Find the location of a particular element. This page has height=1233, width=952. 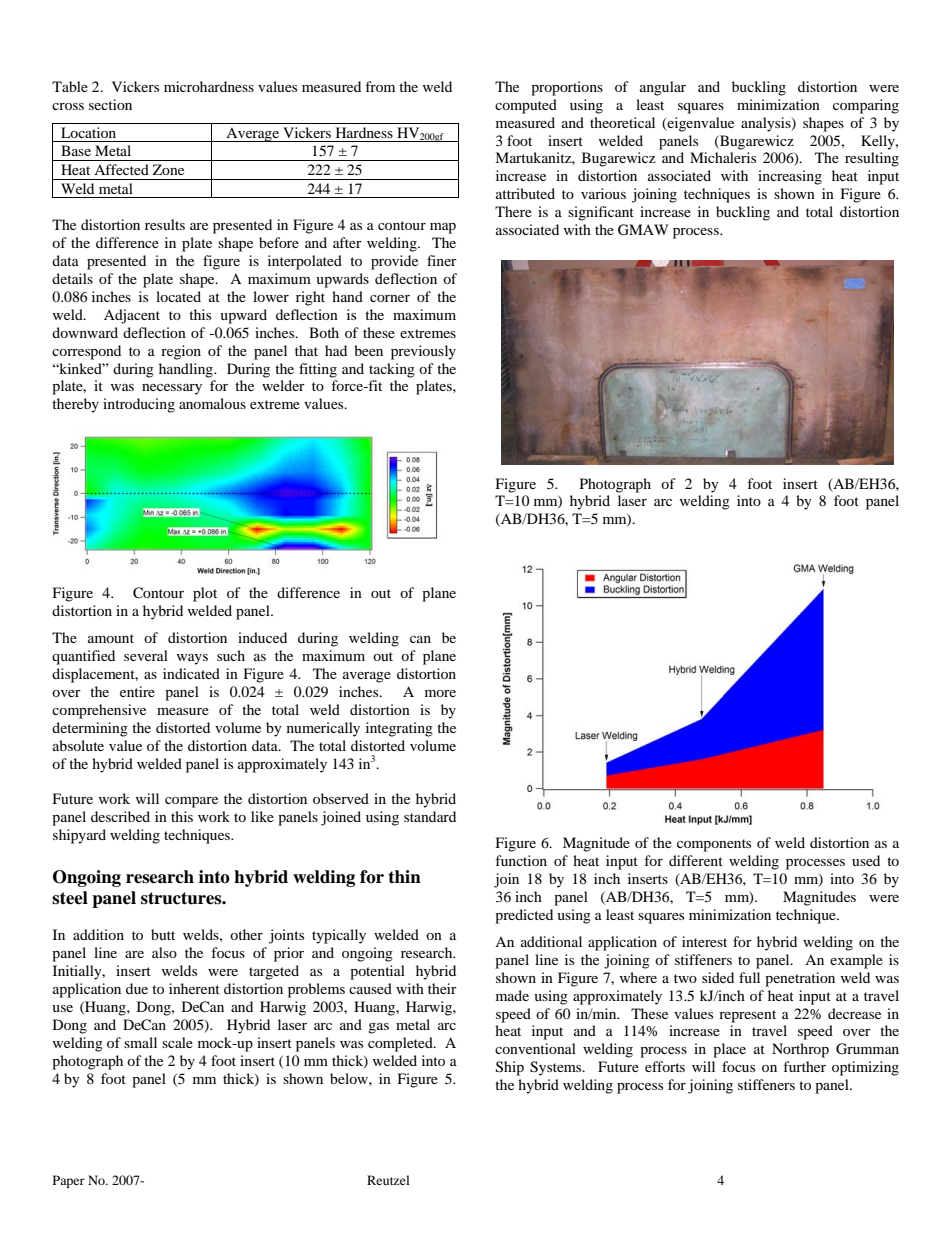

section is located at coordinates (110, 104).
